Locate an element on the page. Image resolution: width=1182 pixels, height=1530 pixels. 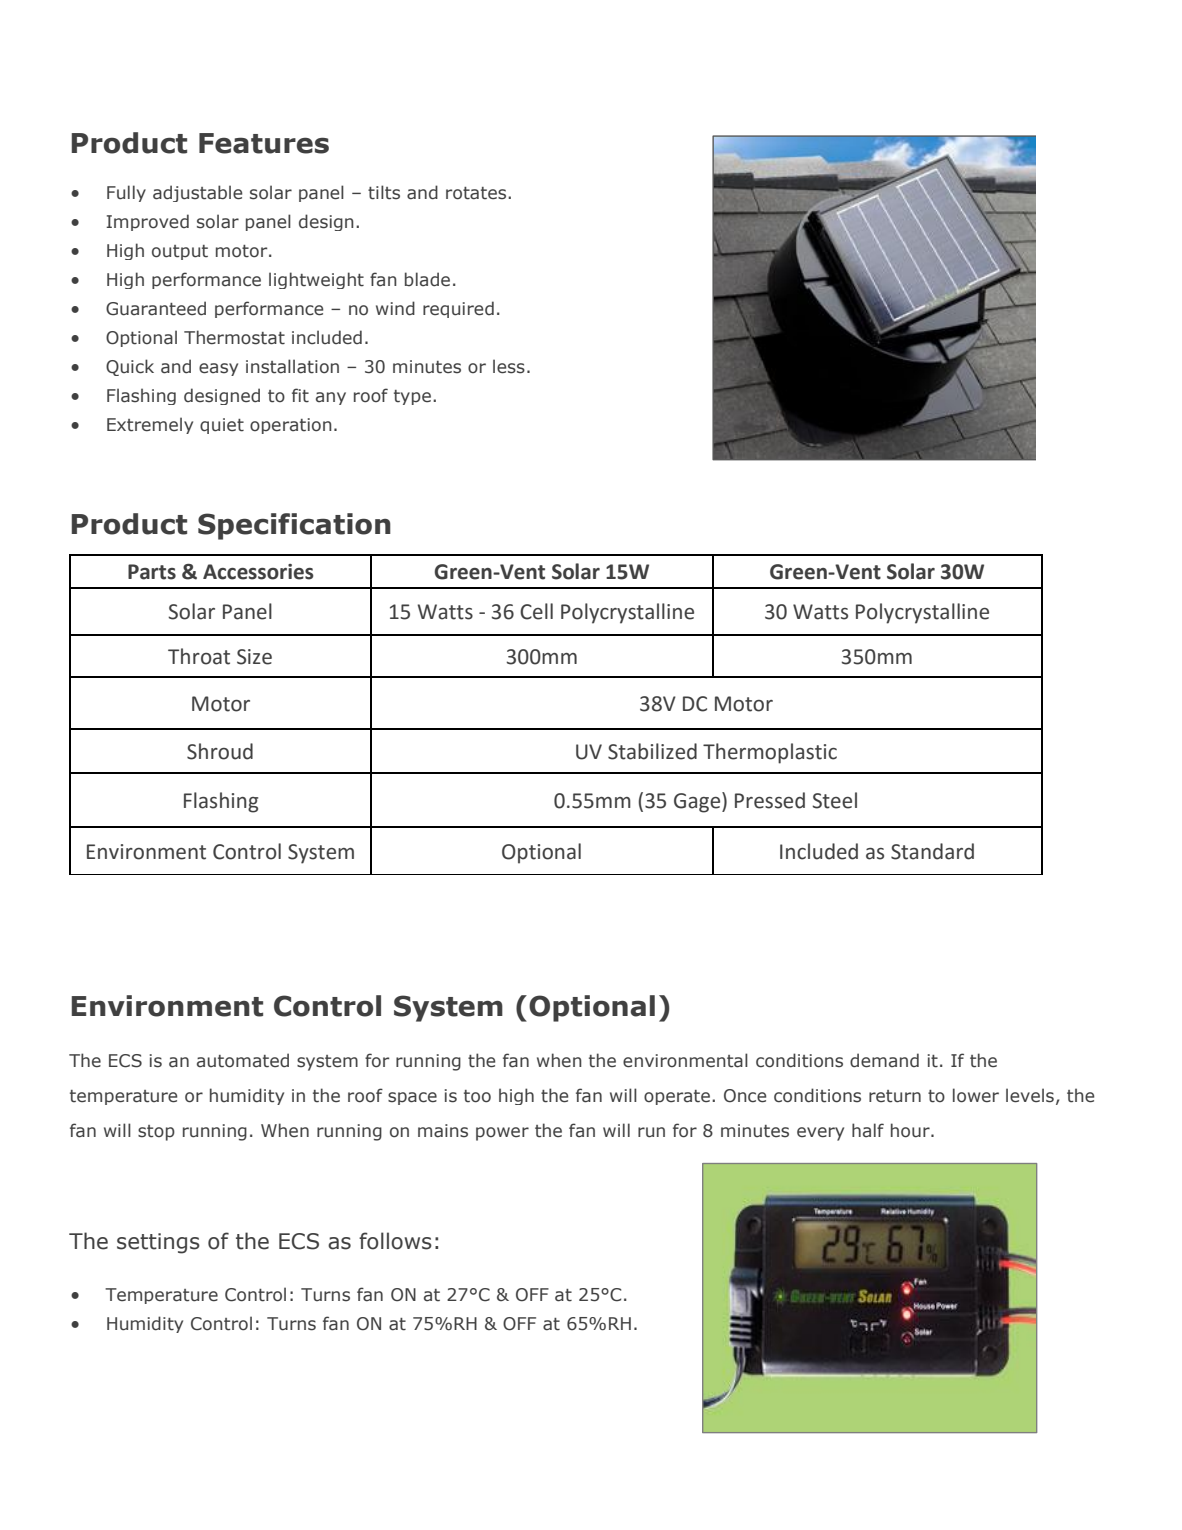
half is located at coordinates (868, 1130).
